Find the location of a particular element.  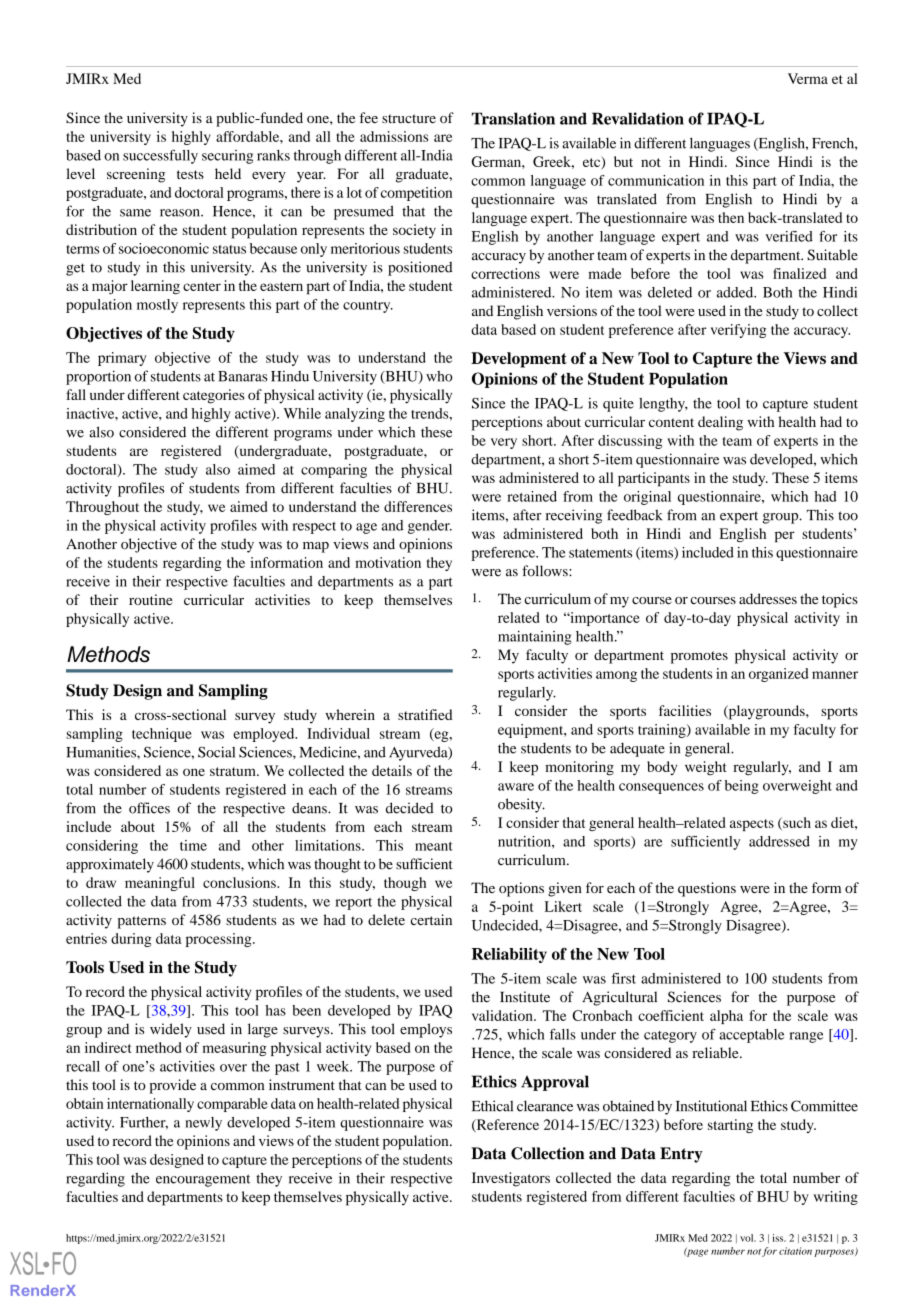

routine is located at coordinates (150, 599).
